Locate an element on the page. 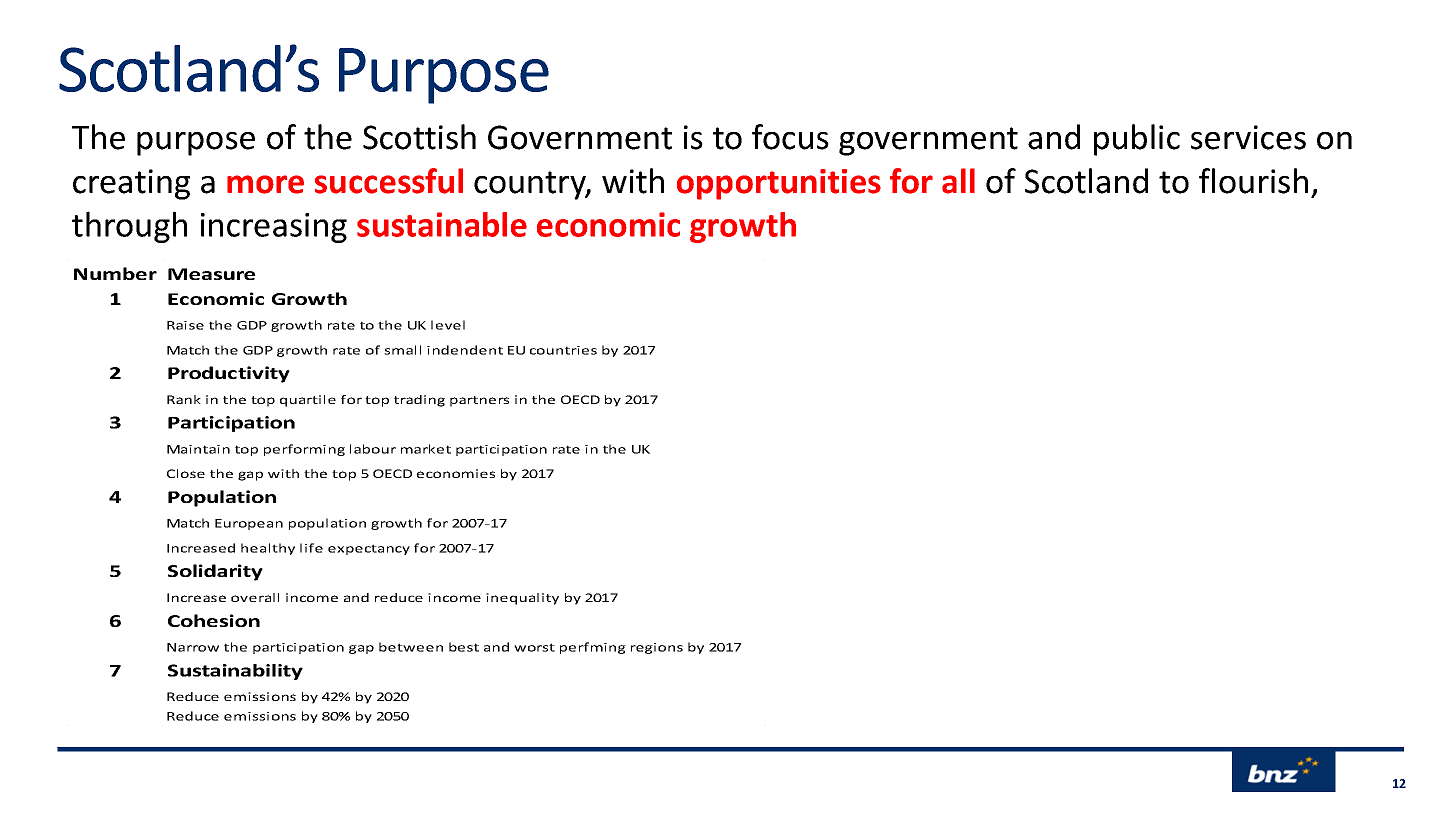 The image size is (1456, 819). countries is located at coordinates (563, 350).
